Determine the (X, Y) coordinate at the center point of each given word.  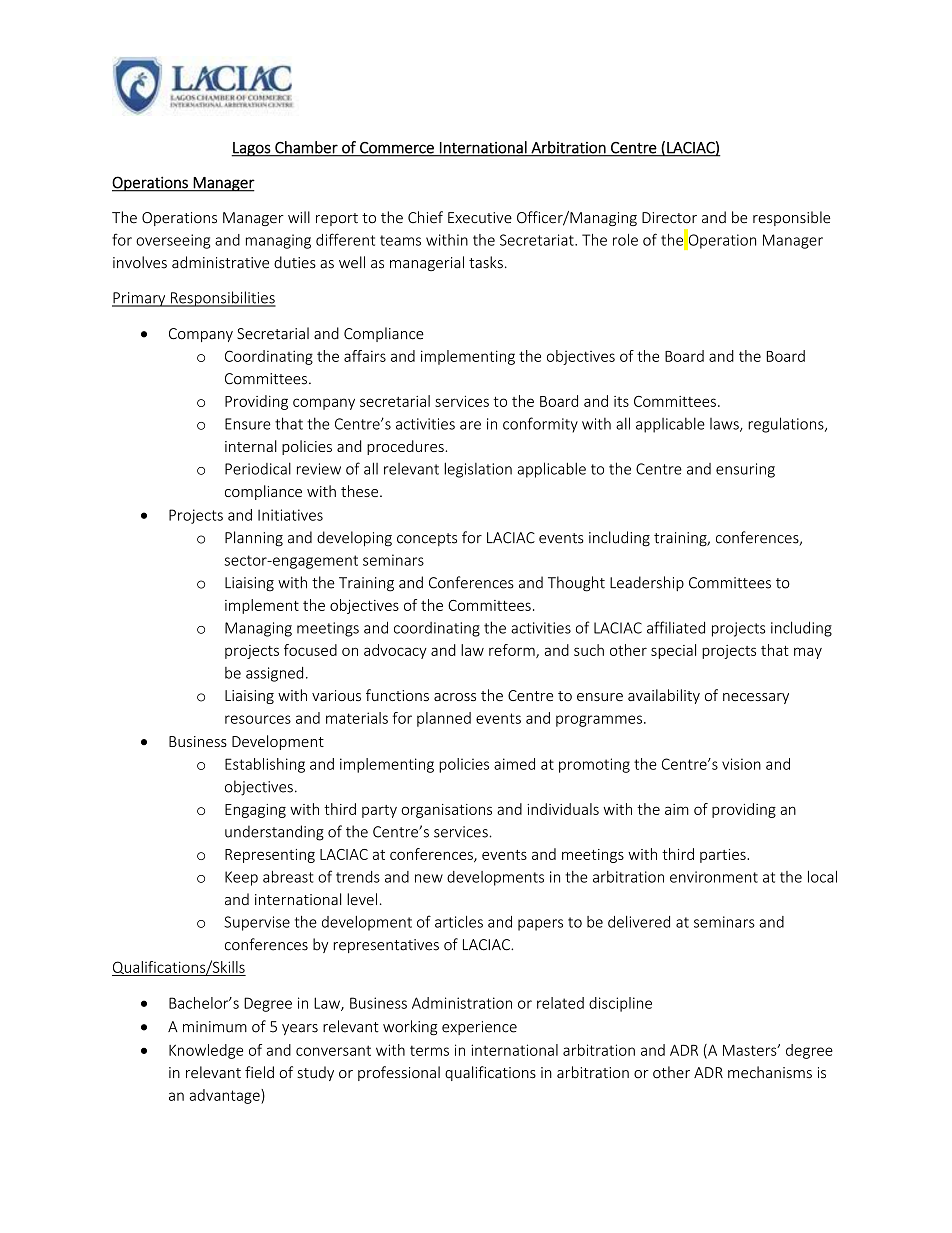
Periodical (258, 468)
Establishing (265, 765)
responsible (791, 218)
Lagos (252, 149)
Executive (480, 218)
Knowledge (206, 1051)
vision (741, 764)
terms (429, 1050)
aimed (514, 764)
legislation (478, 470)
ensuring (745, 470)
